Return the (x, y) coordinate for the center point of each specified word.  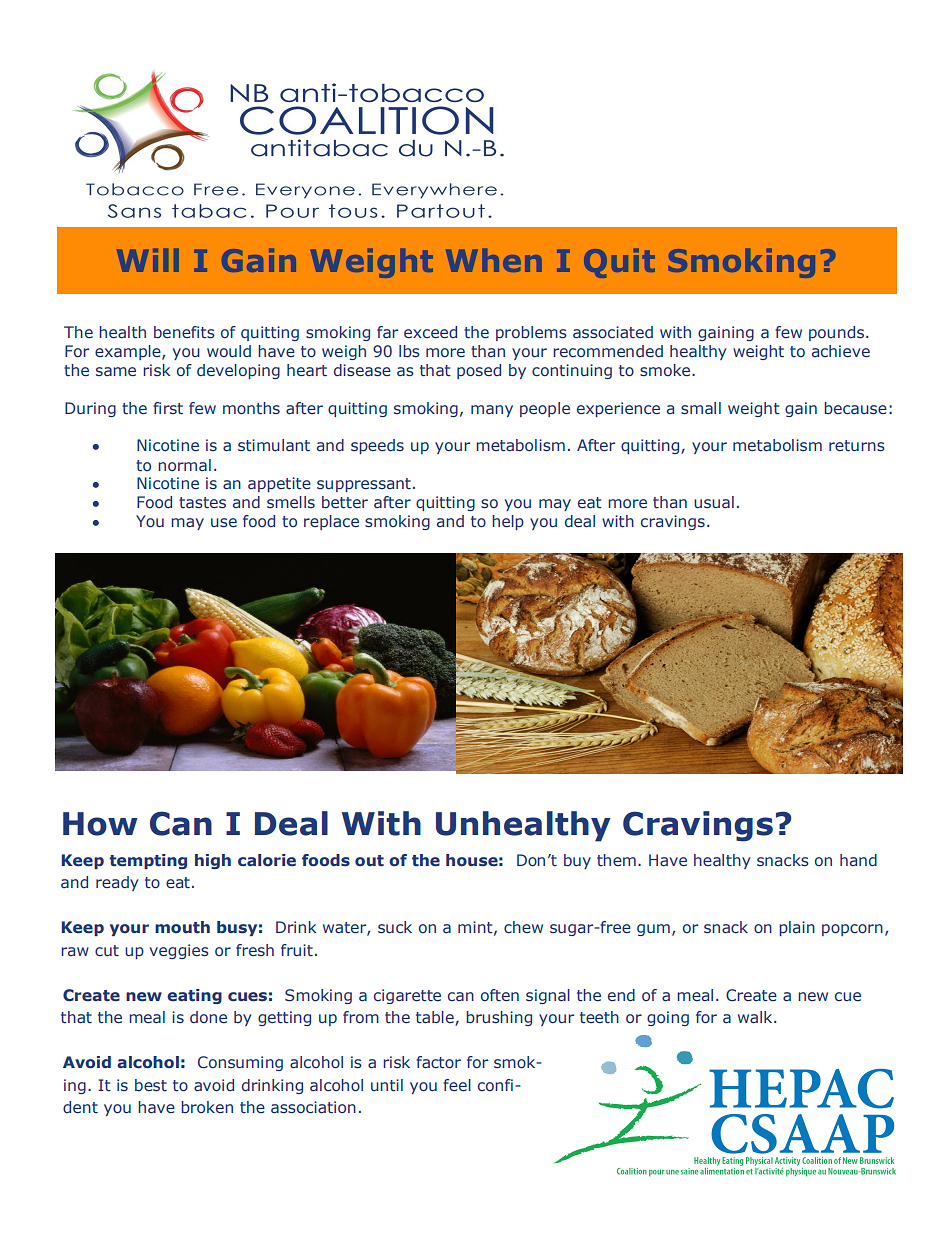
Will (148, 260)
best (151, 1085)
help (508, 522)
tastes (202, 502)
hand (858, 860)
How (100, 824)
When (494, 260)
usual (714, 502)
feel (457, 1085)
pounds (836, 333)
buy (577, 861)
